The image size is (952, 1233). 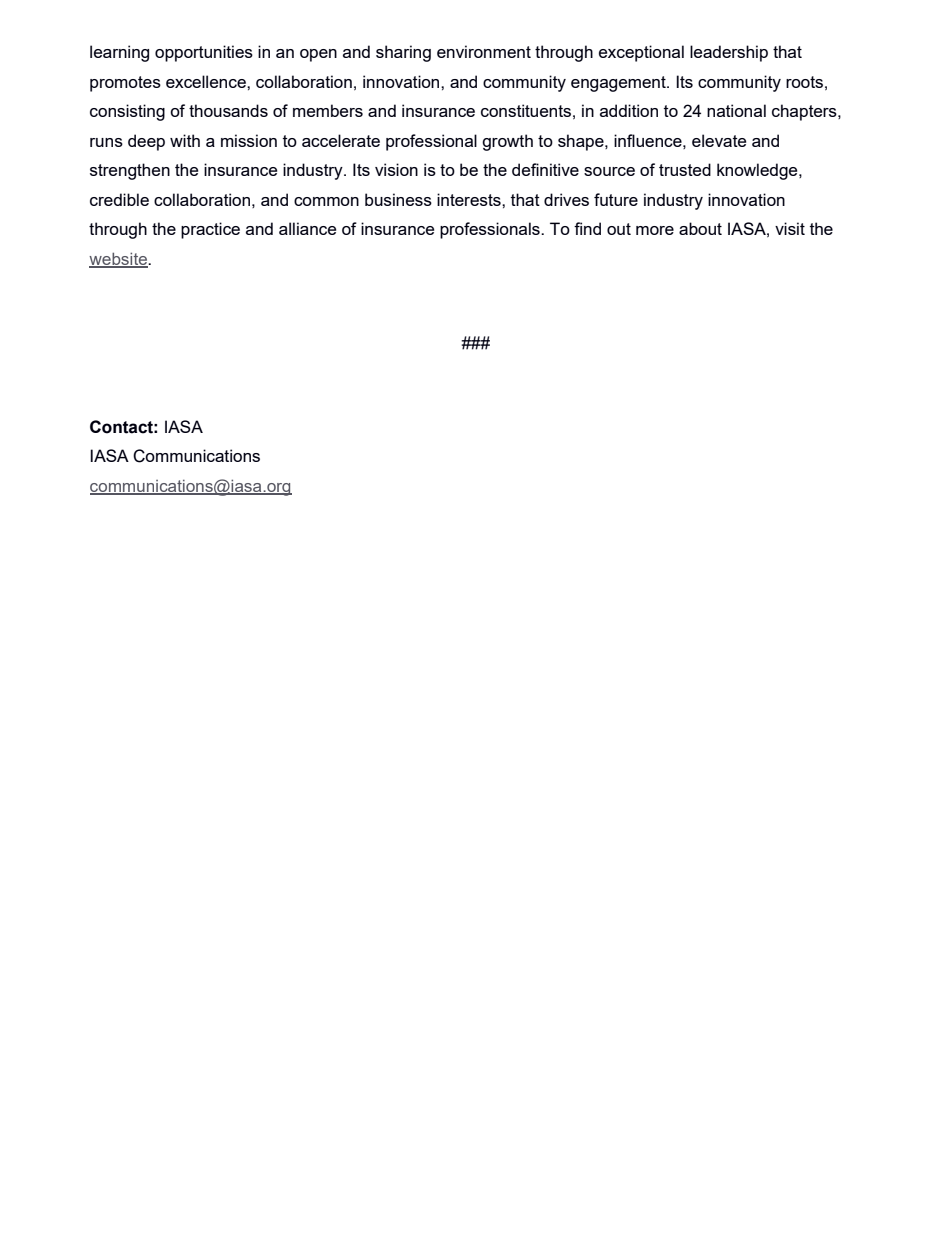 I want to click on growth, so click(x=507, y=142).
